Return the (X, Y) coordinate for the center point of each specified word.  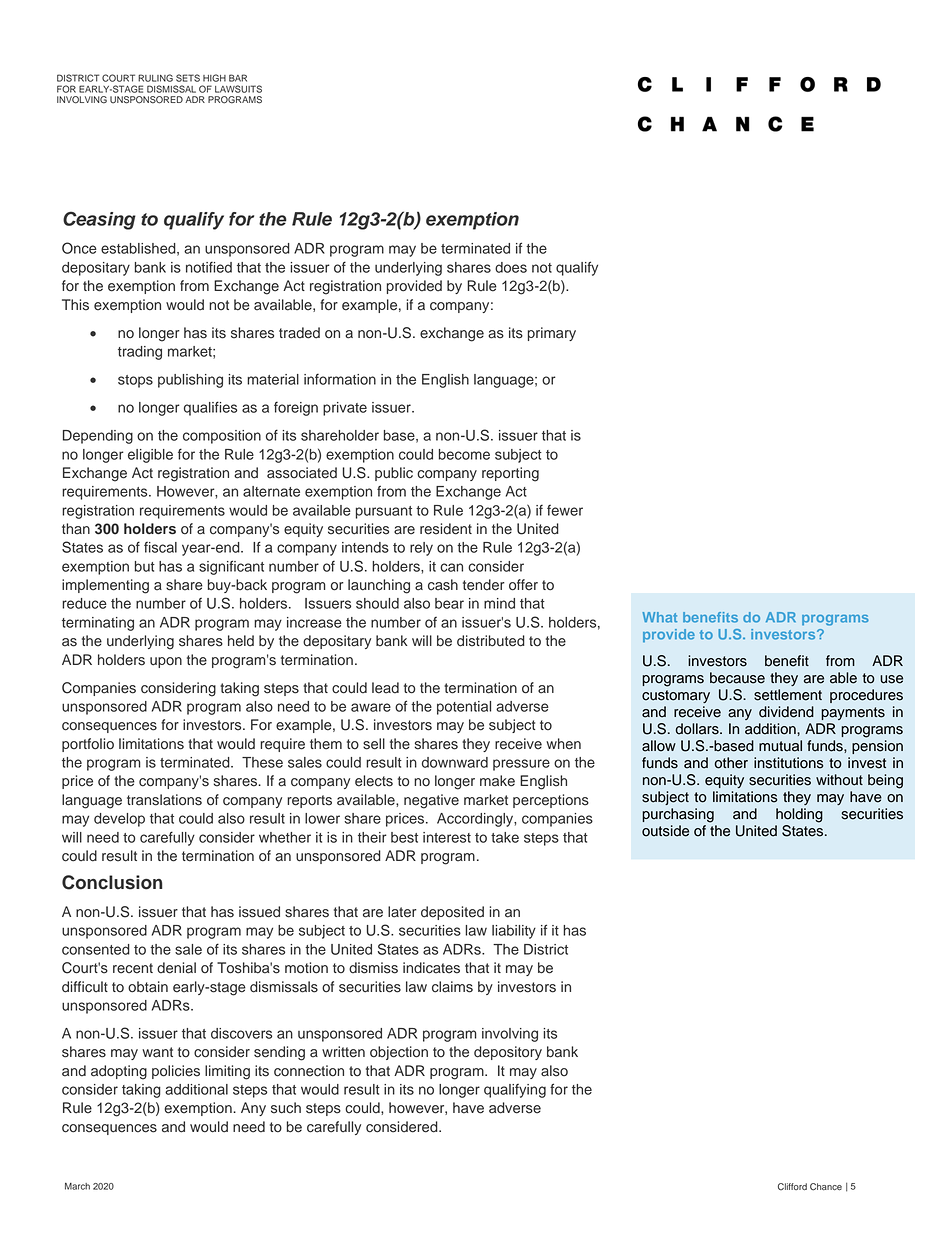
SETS (188, 78)
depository (508, 1053)
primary (552, 334)
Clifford (792, 1187)
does (511, 267)
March (77, 1186)
